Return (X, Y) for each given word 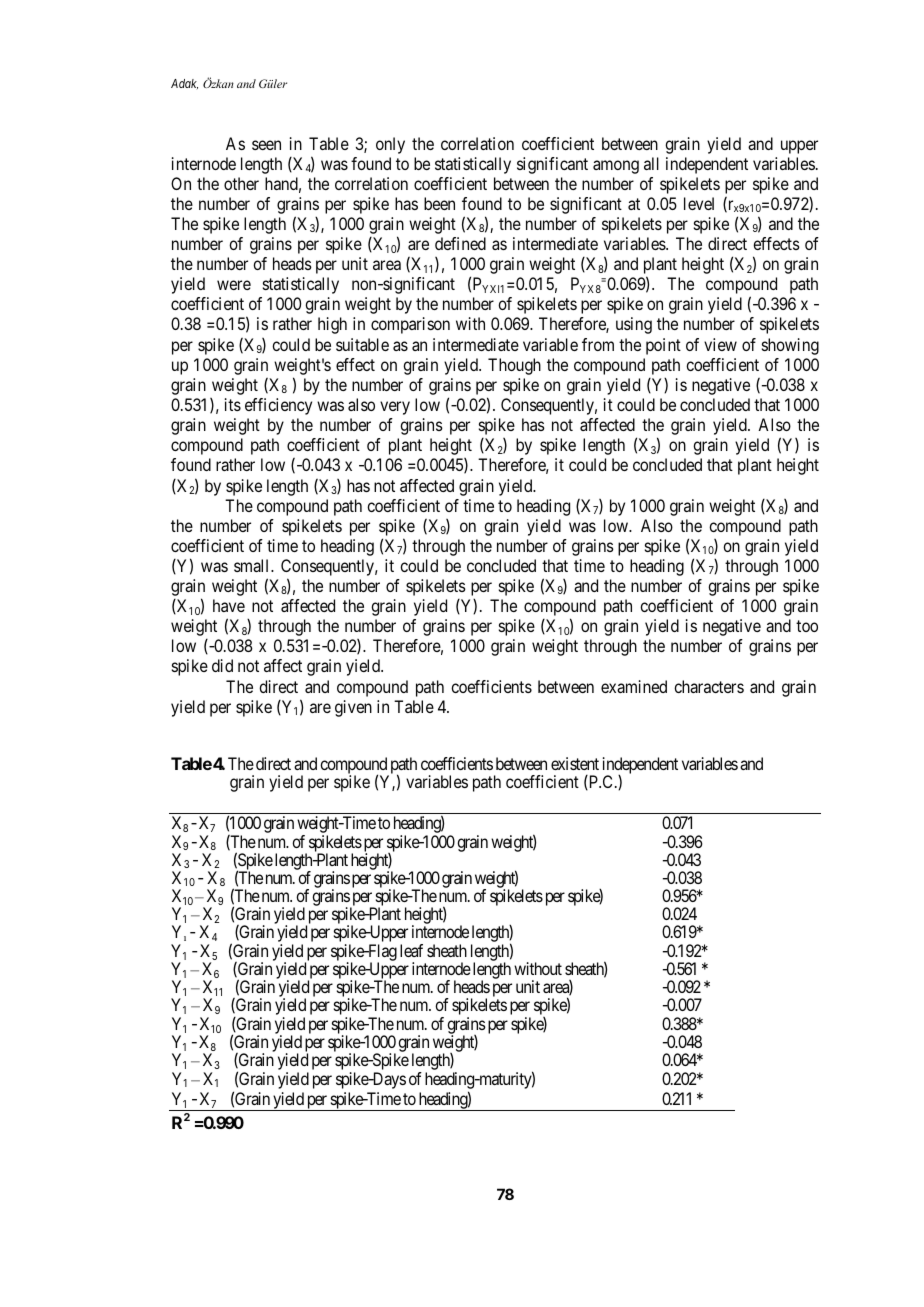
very (395, 408)
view (720, 344)
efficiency (278, 406)
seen (266, 145)
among (616, 167)
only (390, 145)
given (353, 708)
